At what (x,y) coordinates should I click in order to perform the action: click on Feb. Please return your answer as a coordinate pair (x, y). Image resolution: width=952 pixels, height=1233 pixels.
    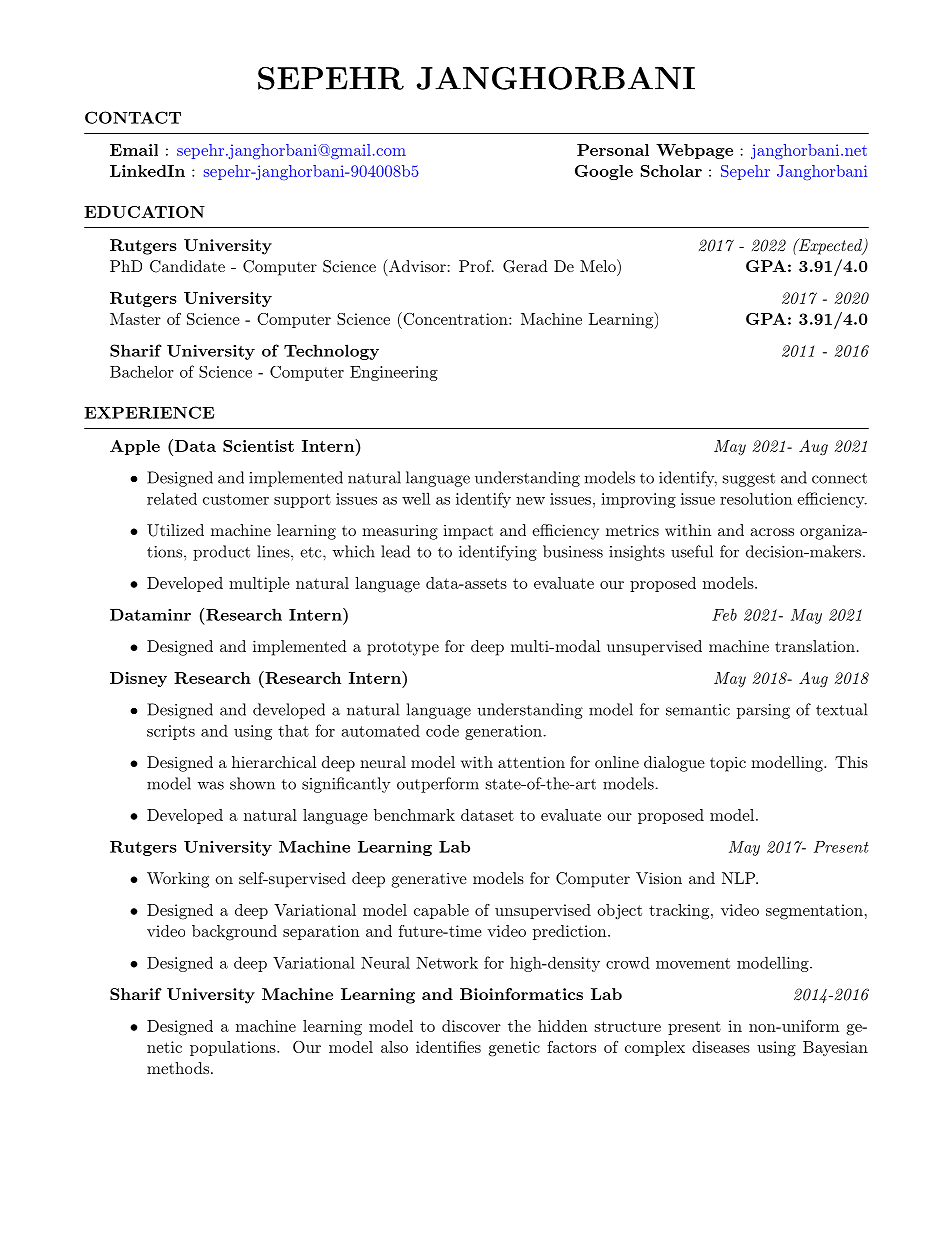
    Looking at the image, I should click on (724, 614).
